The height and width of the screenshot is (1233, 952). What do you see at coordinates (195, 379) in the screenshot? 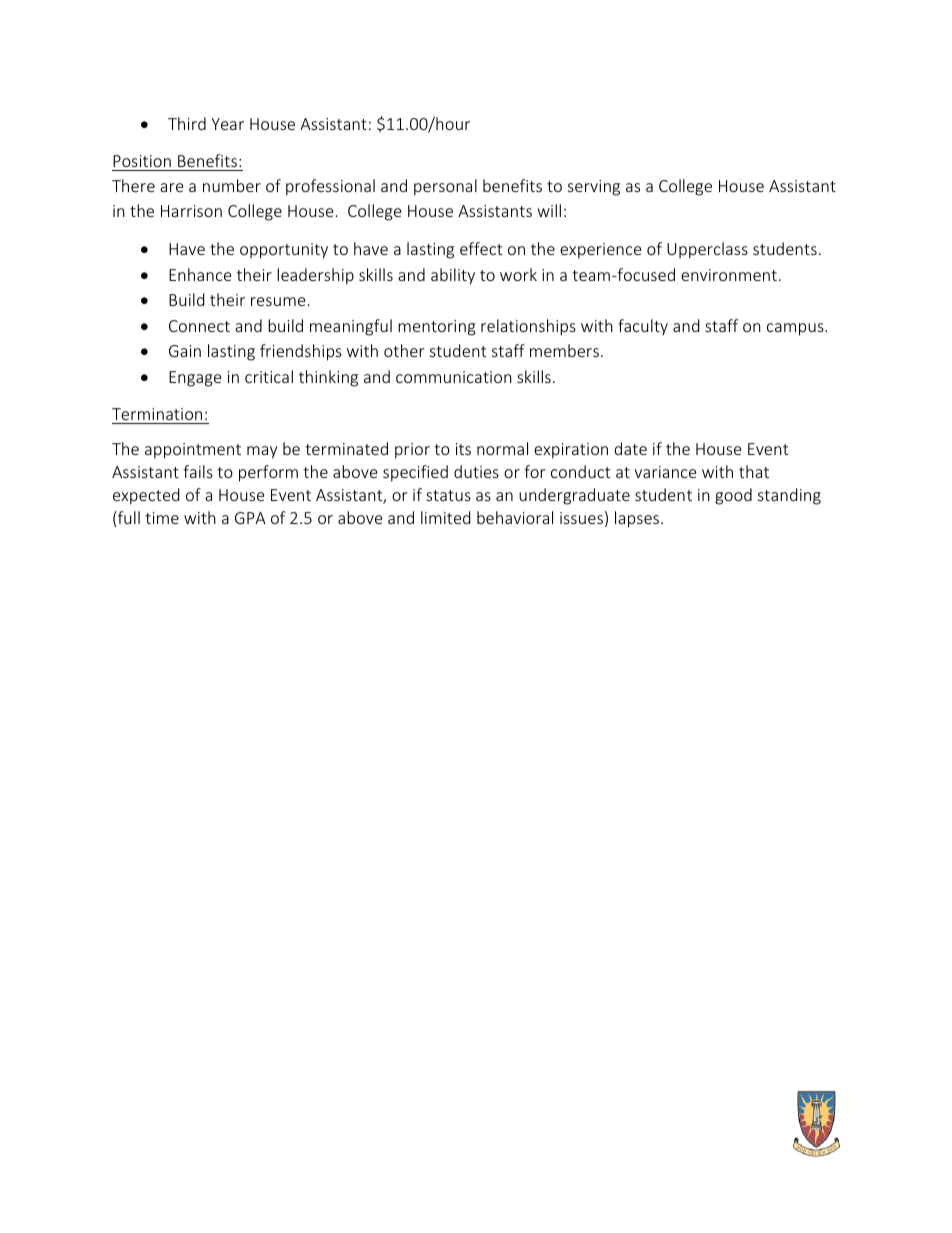
I see `Engage` at bounding box center [195, 379].
